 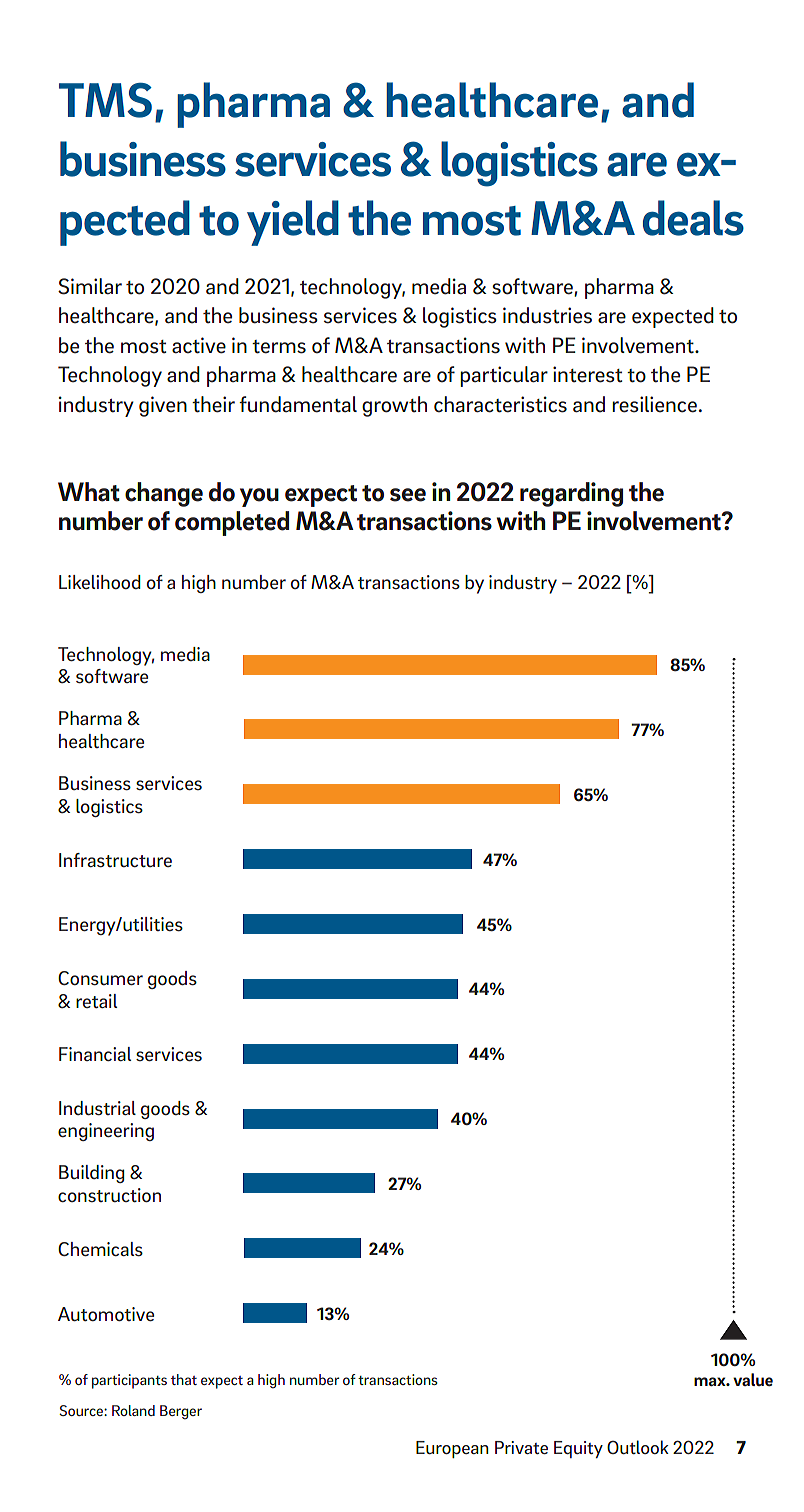 I want to click on Consumer, so click(x=100, y=978).
